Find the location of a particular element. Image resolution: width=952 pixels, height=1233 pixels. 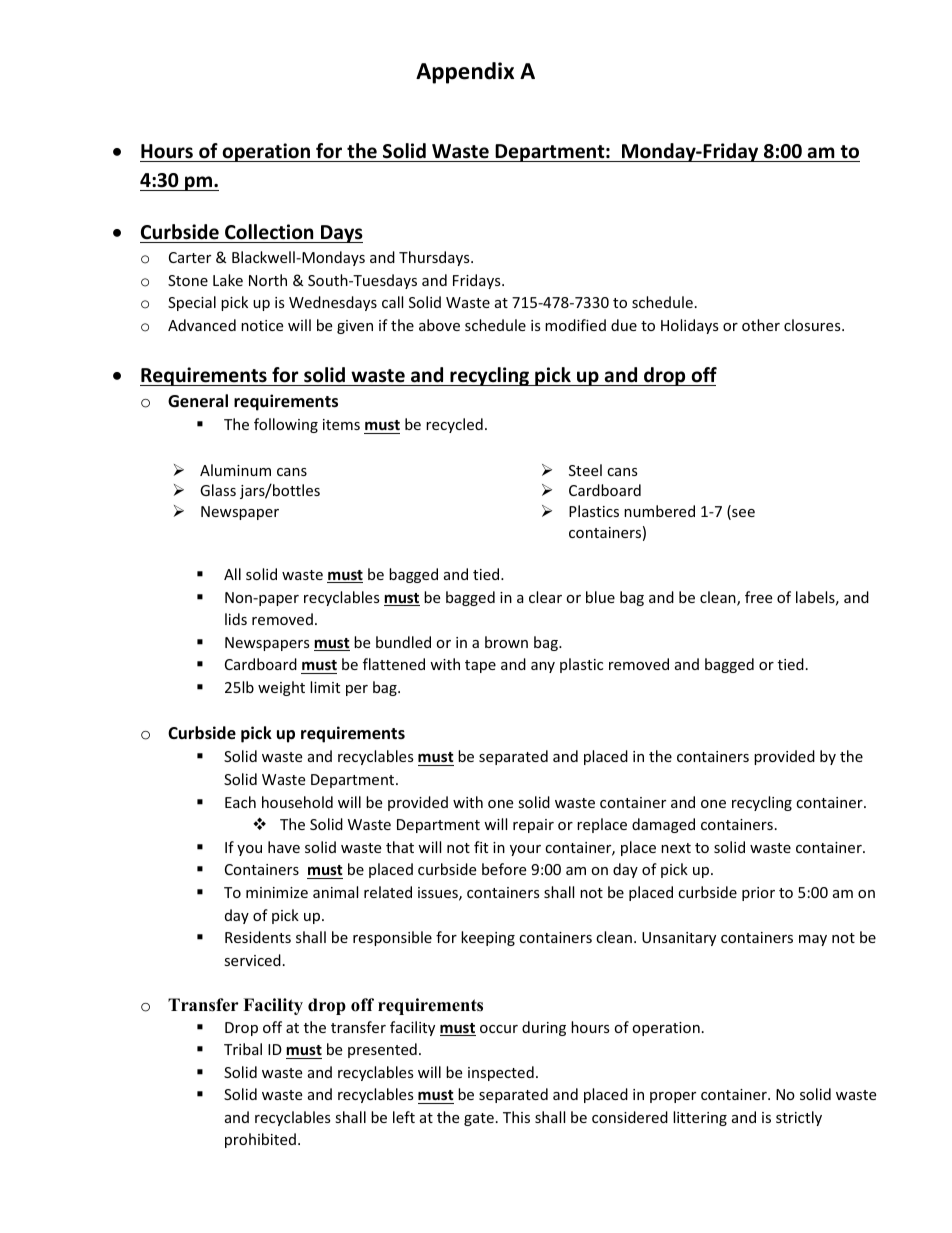

prohibited is located at coordinates (260, 1140).
